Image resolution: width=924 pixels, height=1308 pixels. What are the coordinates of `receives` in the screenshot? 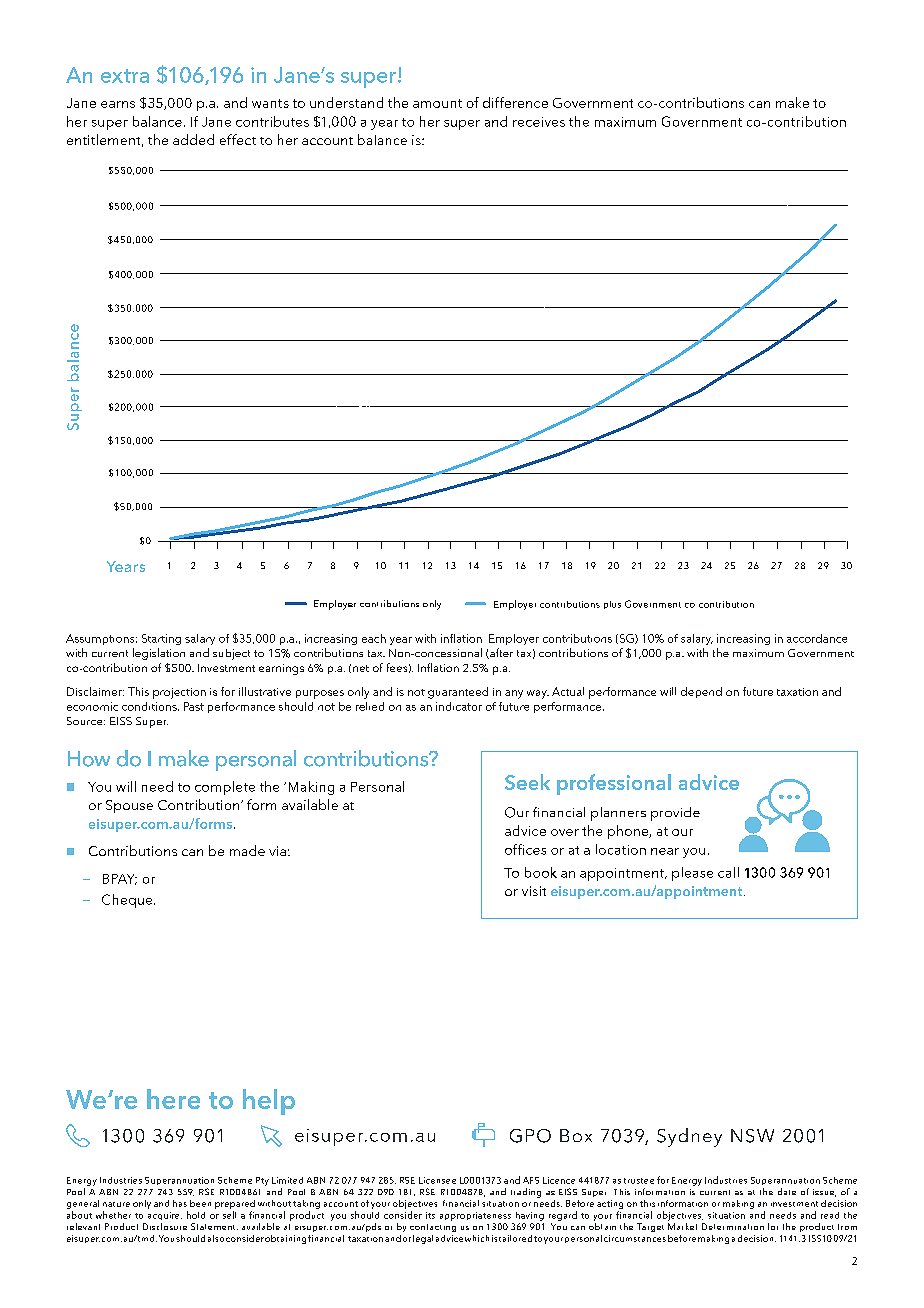 It's located at (539, 122).
